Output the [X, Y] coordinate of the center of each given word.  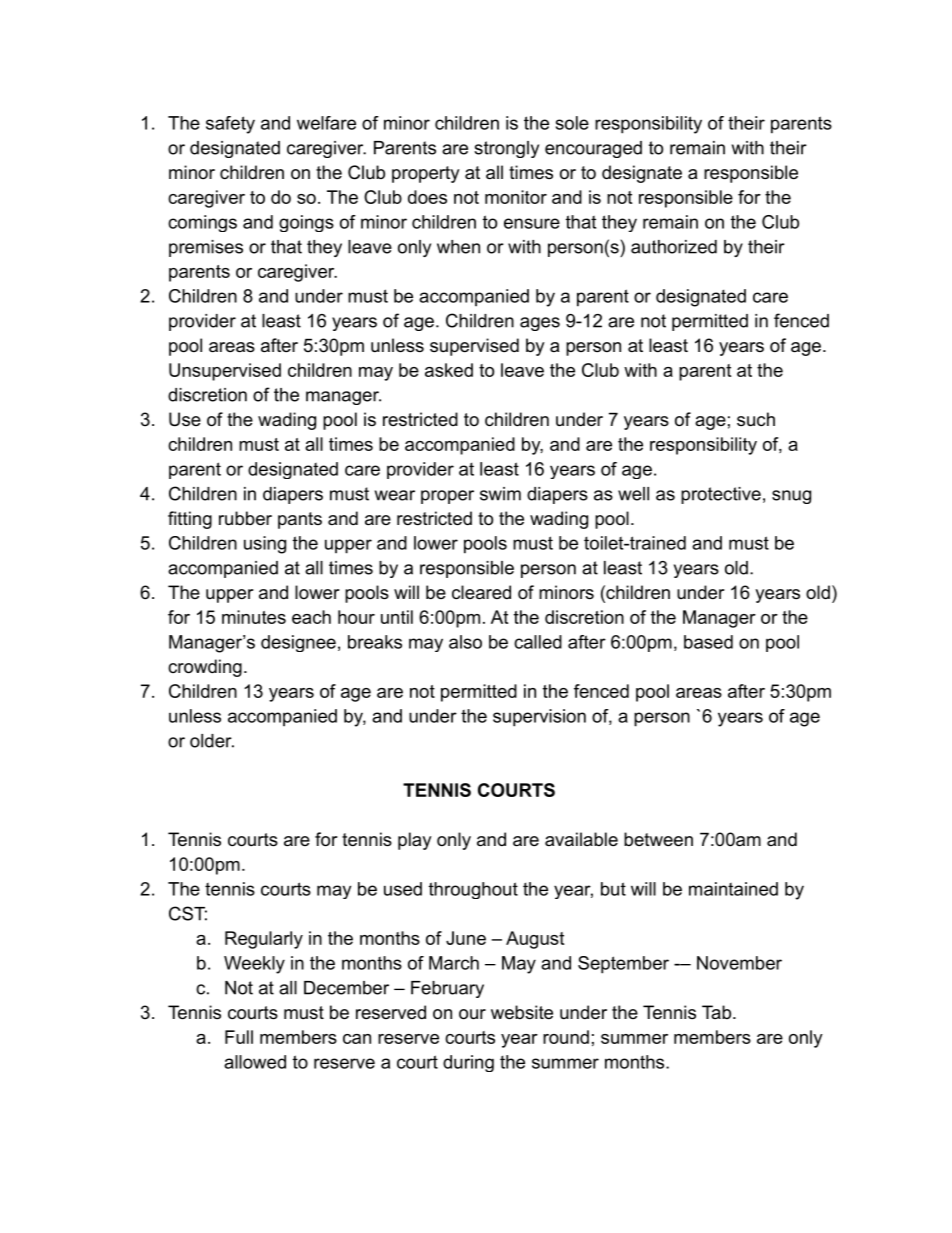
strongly [506, 149]
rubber [245, 518]
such [756, 419]
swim [500, 494]
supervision [539, 718]
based [708, 642]
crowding [205, 668]
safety [230, 125]
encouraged [593, 149]
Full [239, 1037]
